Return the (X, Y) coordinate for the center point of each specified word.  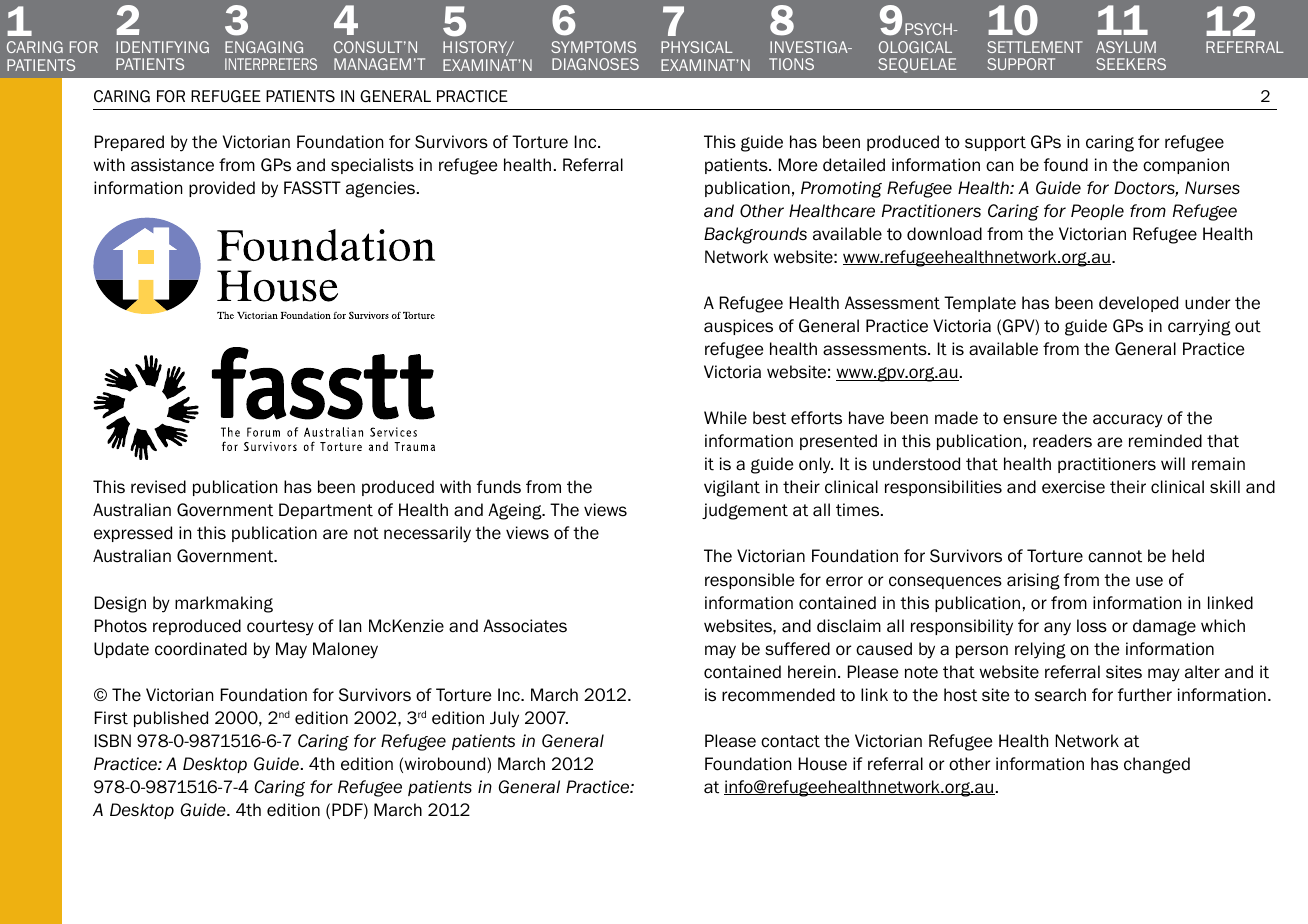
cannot (1115, 556)
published (171, 719)
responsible (749, 581)
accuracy (1128, 421)
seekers (1131, 64)
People (1097, 212)
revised (158, 487)
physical (697, 47)
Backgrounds (755, 235)
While (725, 418)
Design (120, 604)
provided (222, 189)
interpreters (271, 64)
